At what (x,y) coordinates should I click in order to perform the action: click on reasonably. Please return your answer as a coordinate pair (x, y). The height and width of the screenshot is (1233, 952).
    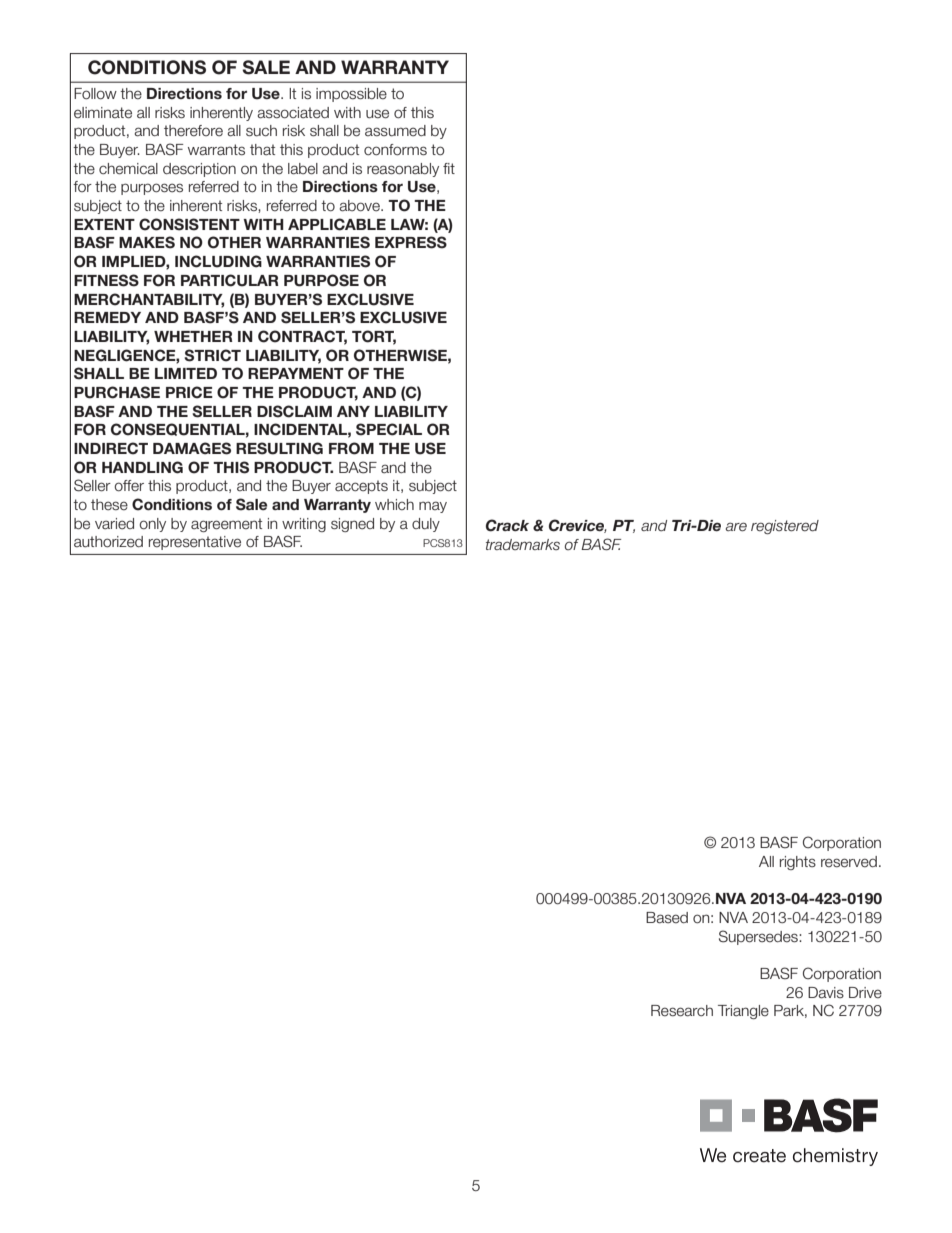
    Looking at the image, I should click on (403, 170).
